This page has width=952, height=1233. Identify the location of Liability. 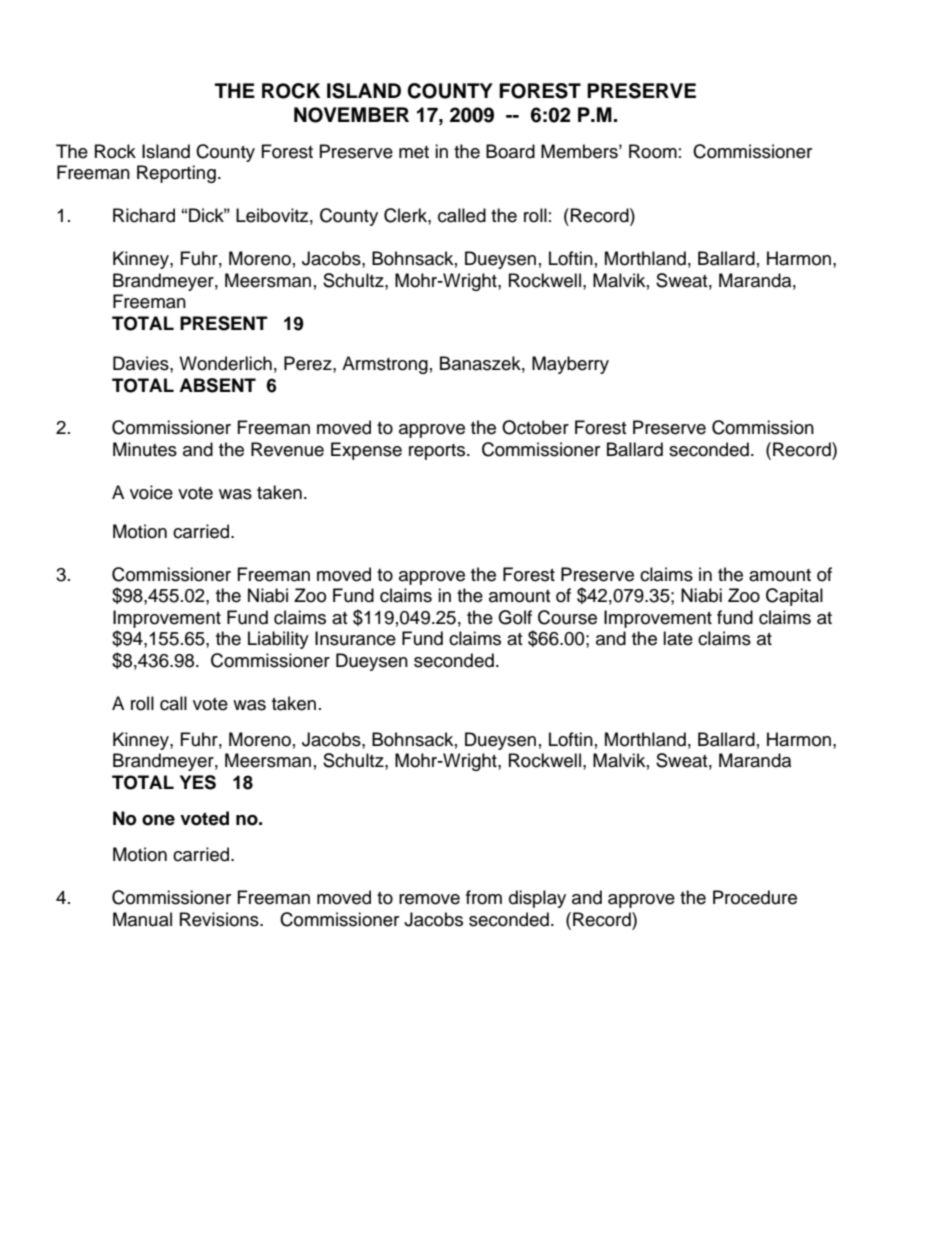
(278, 640).
